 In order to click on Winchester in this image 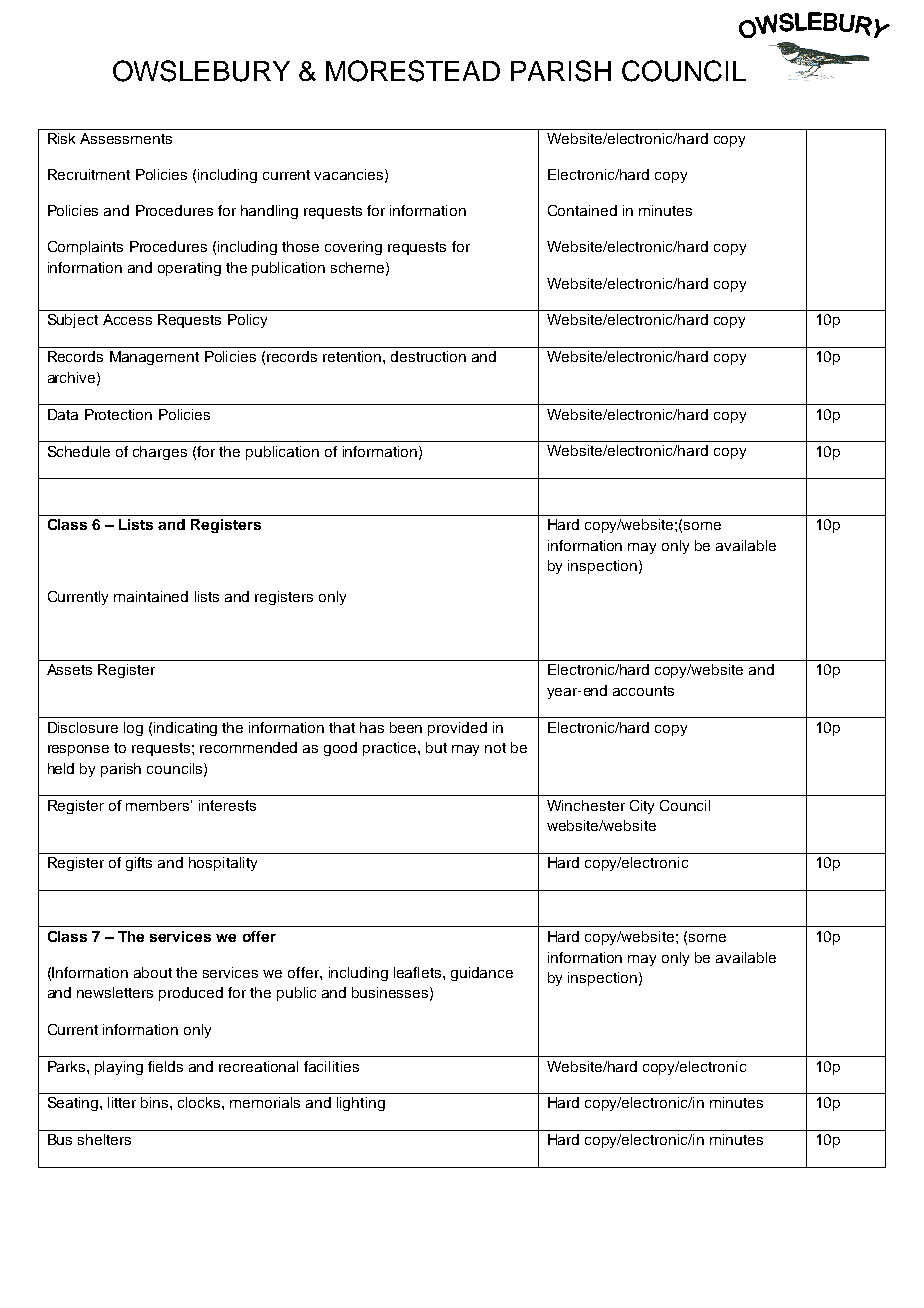, I will do `click(586, 805)`.
